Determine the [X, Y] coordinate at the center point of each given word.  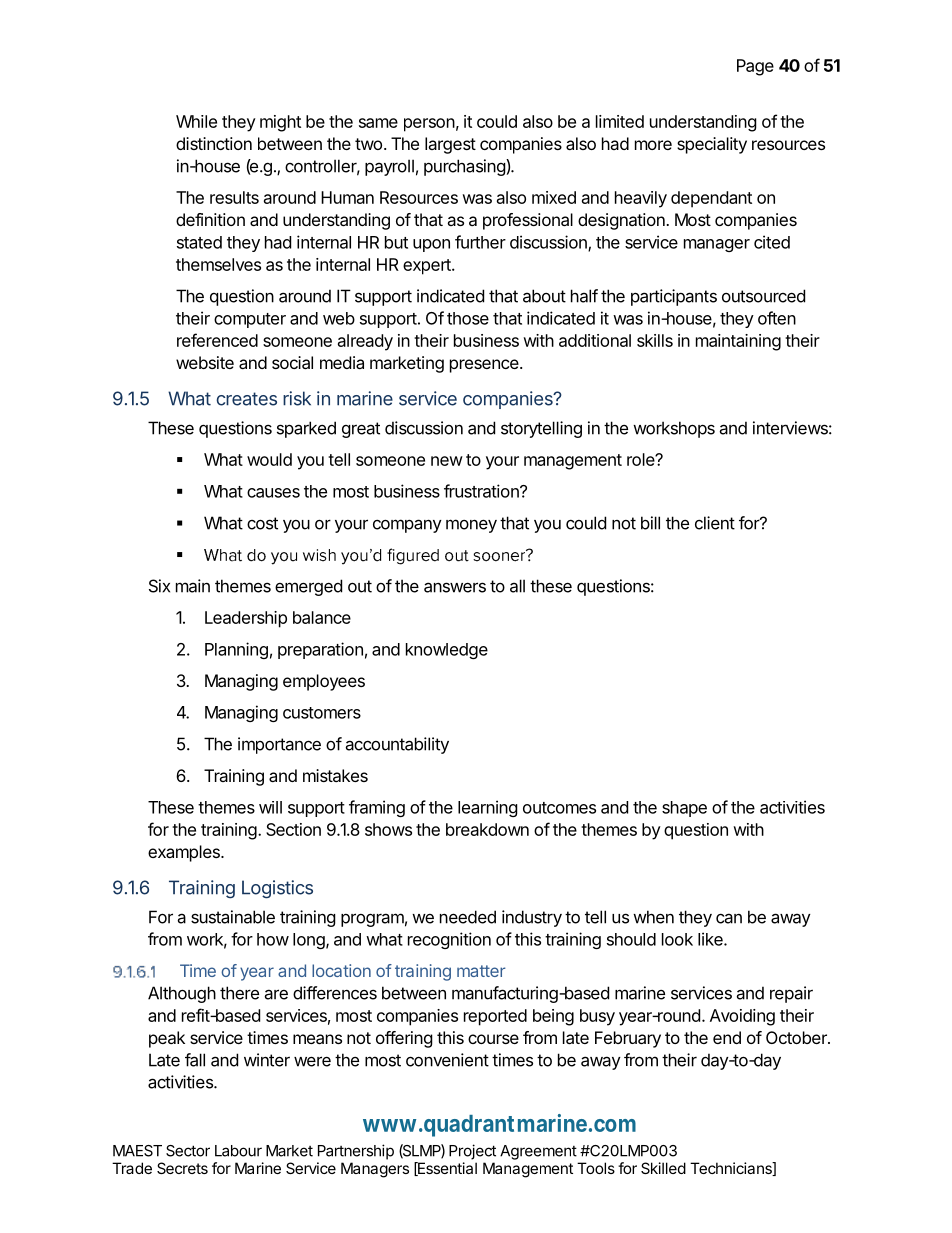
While [196, 121]
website [205, 362]
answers [455, 587]
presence [485, 366]
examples [185, 853]
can [729, 918]
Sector [188, 1151]
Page [755, 67]
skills [655, 340]
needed [468, 917]
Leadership [246, 619]
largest [450, 145]
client [715, 523]
